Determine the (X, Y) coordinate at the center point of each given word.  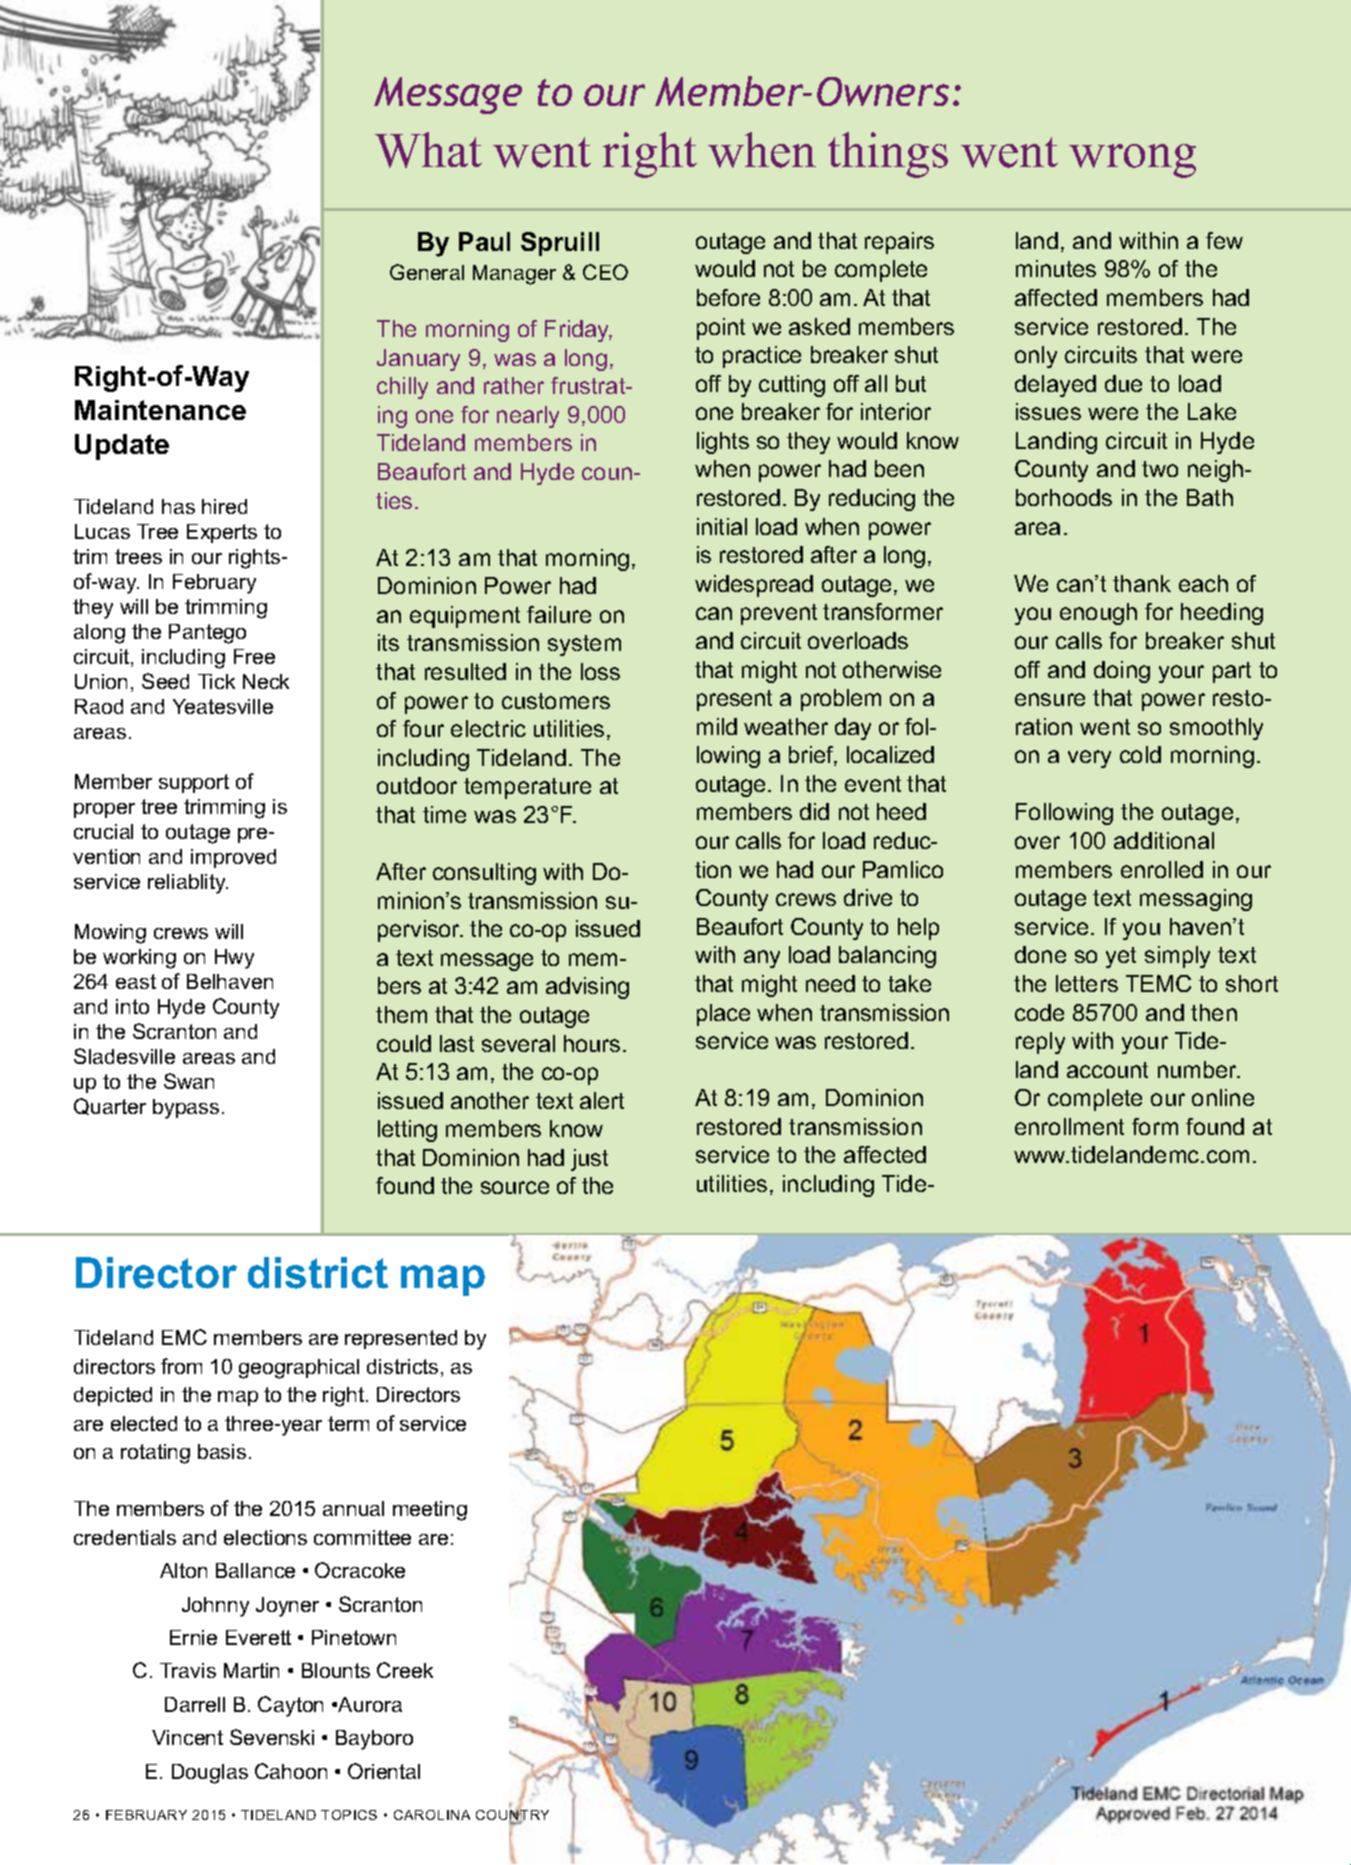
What (428, 150)
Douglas (210, 1774)
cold (1140, 754)
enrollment (1069, 1126)
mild (717, 726)
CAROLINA (432, 1815)
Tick (216, 681)
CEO (605, 272)
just (589, 1160)
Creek (405, 1670)
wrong (1132, 161)
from (181, 1366)
